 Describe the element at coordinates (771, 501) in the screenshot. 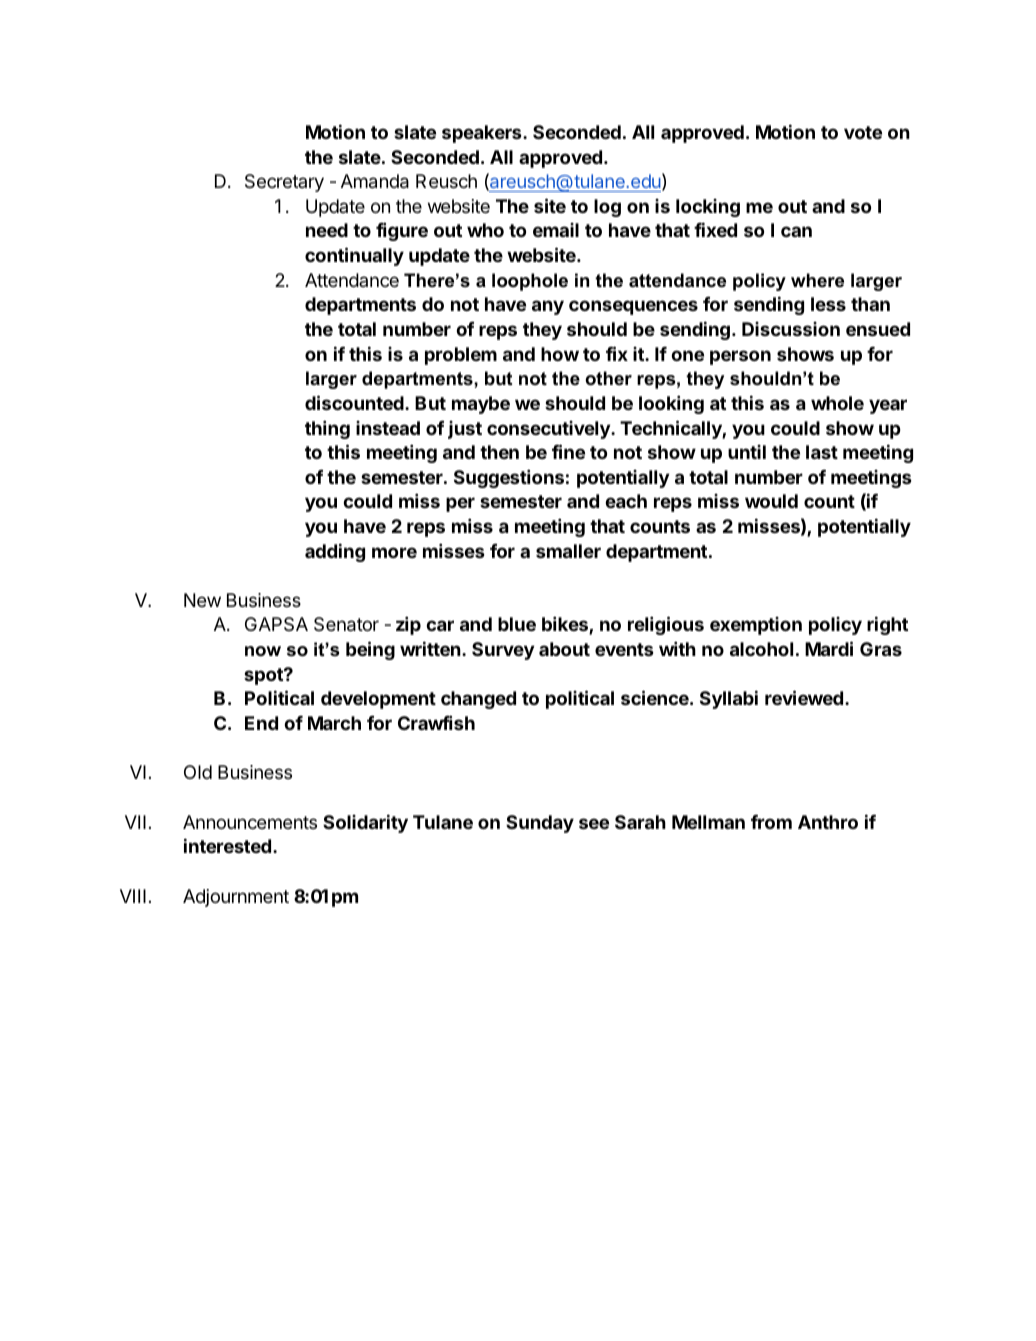

I see `would` at that location.
